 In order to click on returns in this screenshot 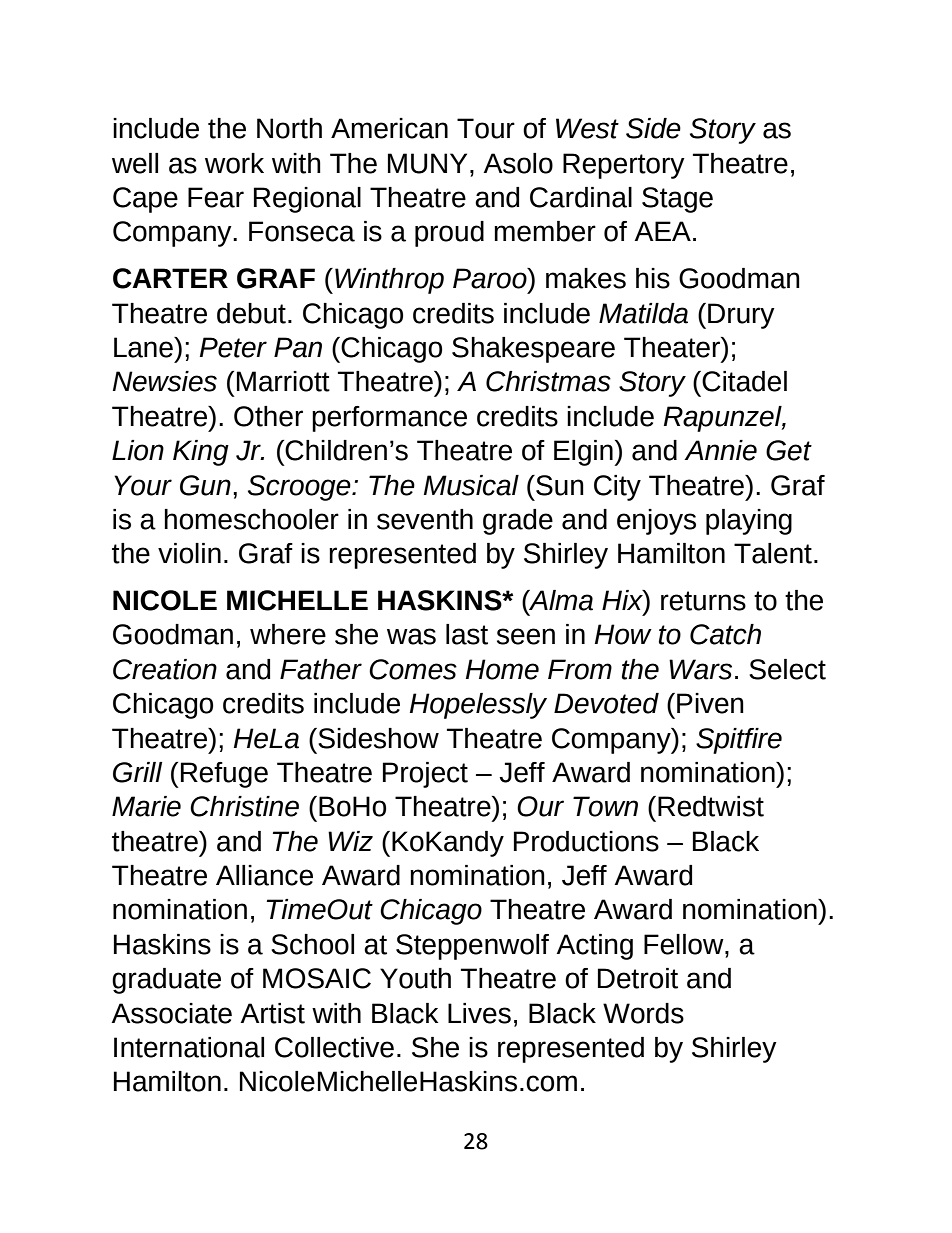, I will do `click(703, 601)`.
